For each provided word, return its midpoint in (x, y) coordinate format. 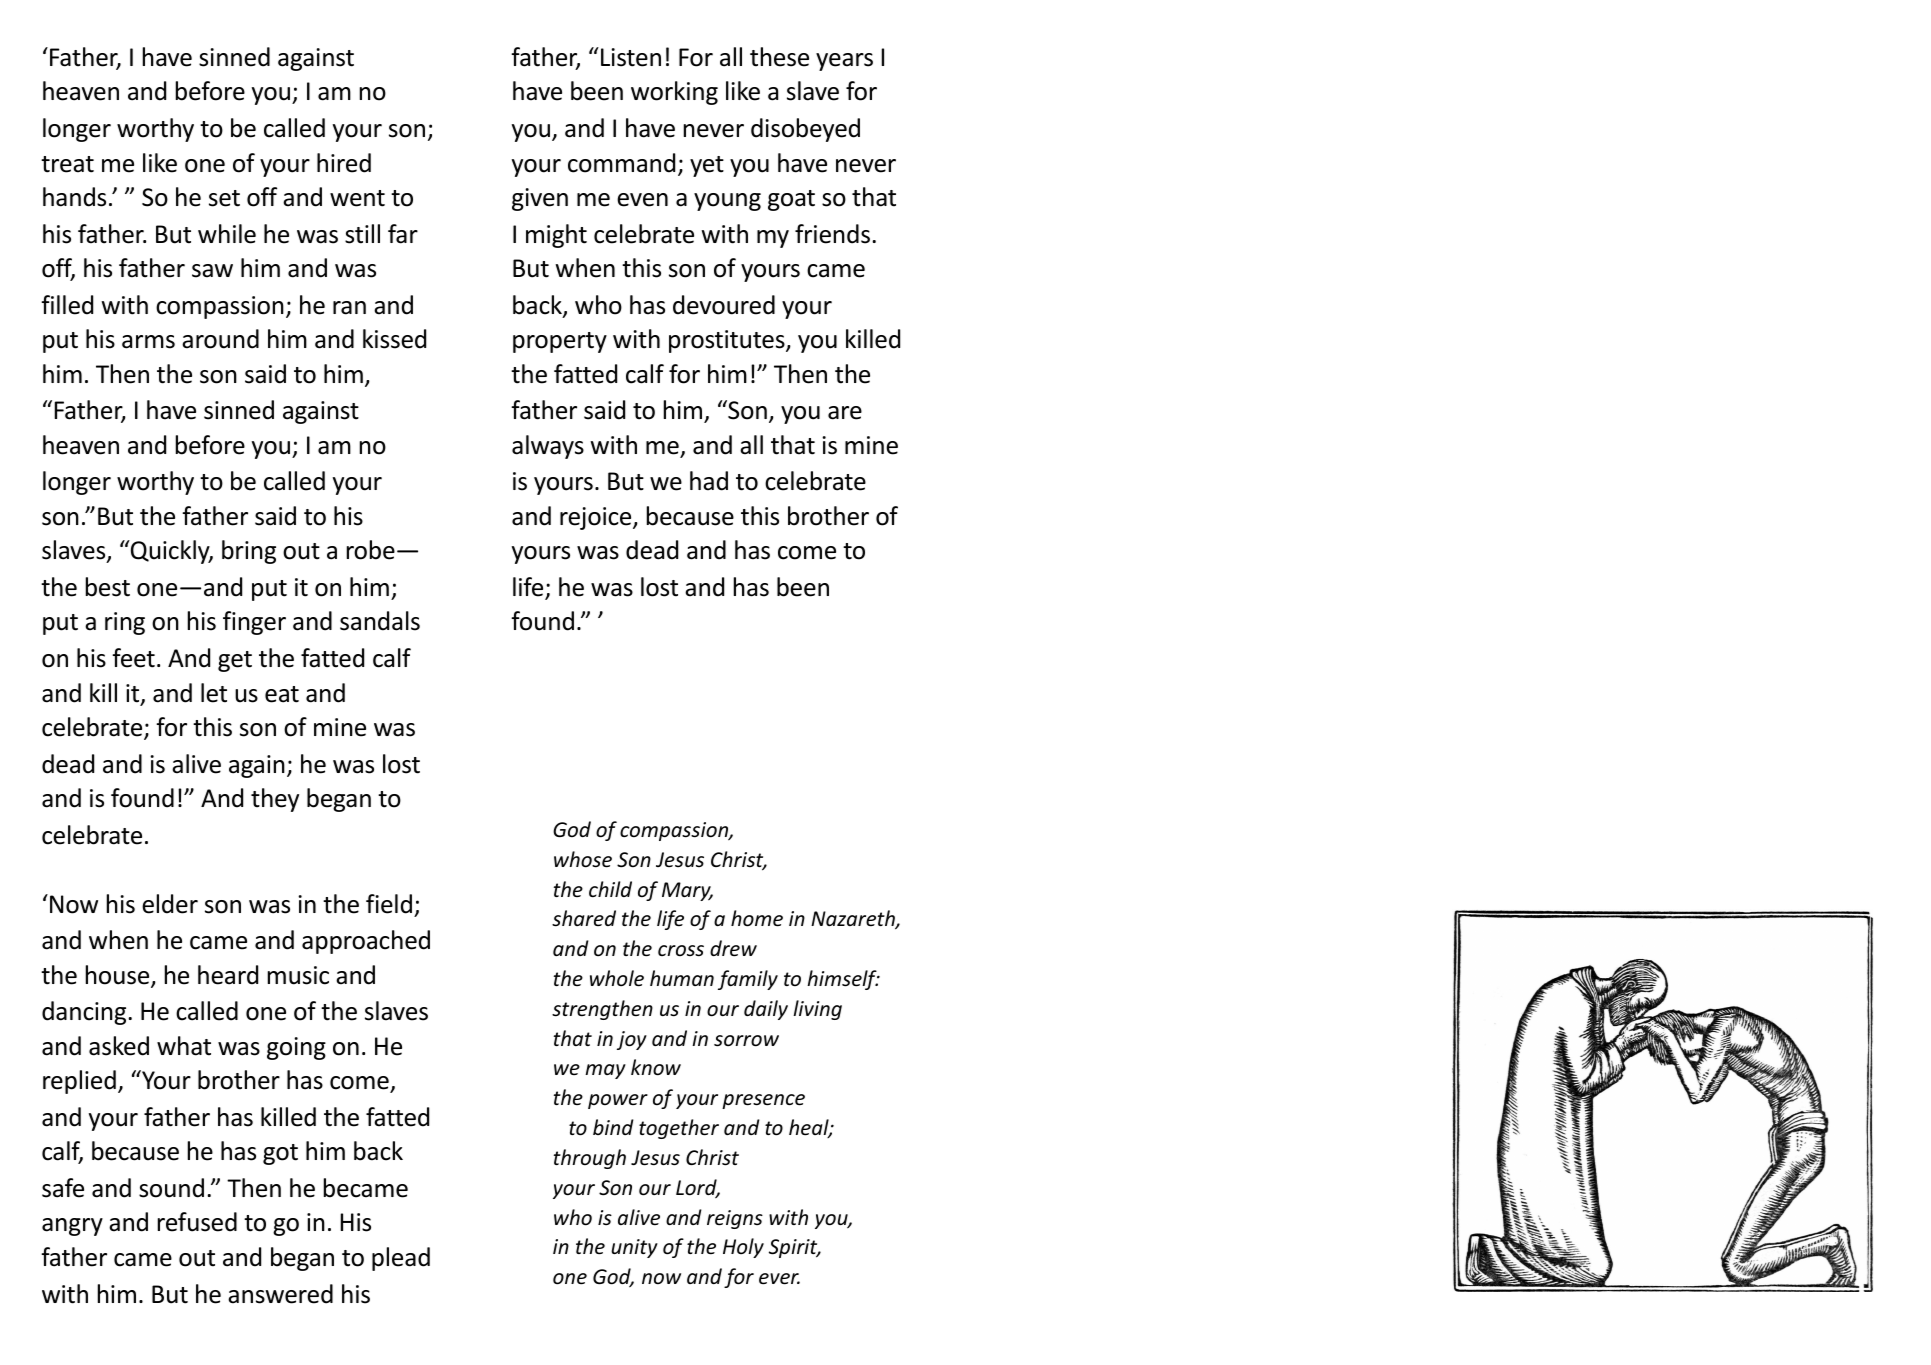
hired (344, 163)
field (389, 904)
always (548, 447)
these (779, 57)
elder (170, 904)
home (757, 918)
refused (197, 1222)
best (108, 587)
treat (67, 164)
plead (401, 1259)
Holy (743, 1248)
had (709, 481)
